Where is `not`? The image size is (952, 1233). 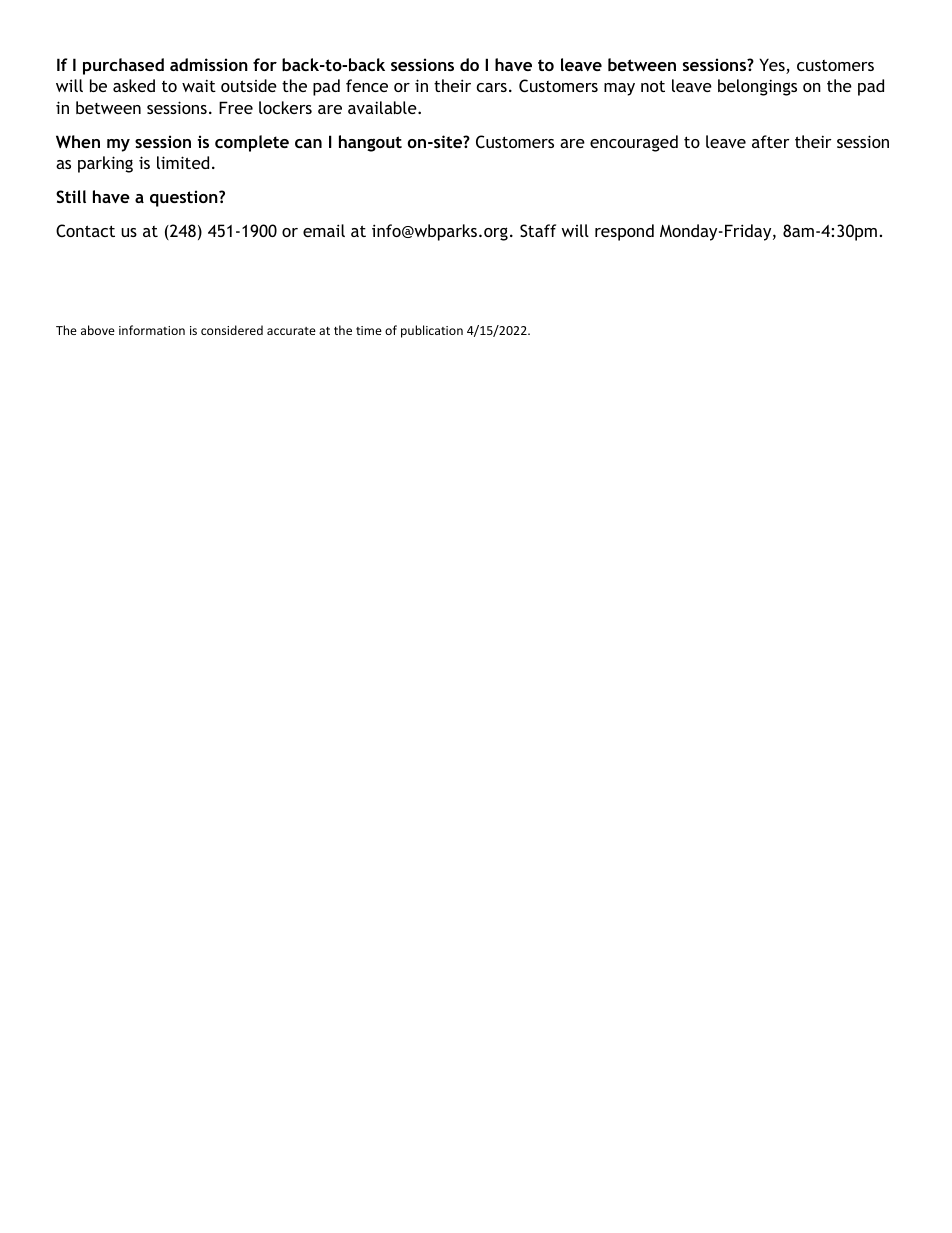
not is located at coordinates (653, 86).
